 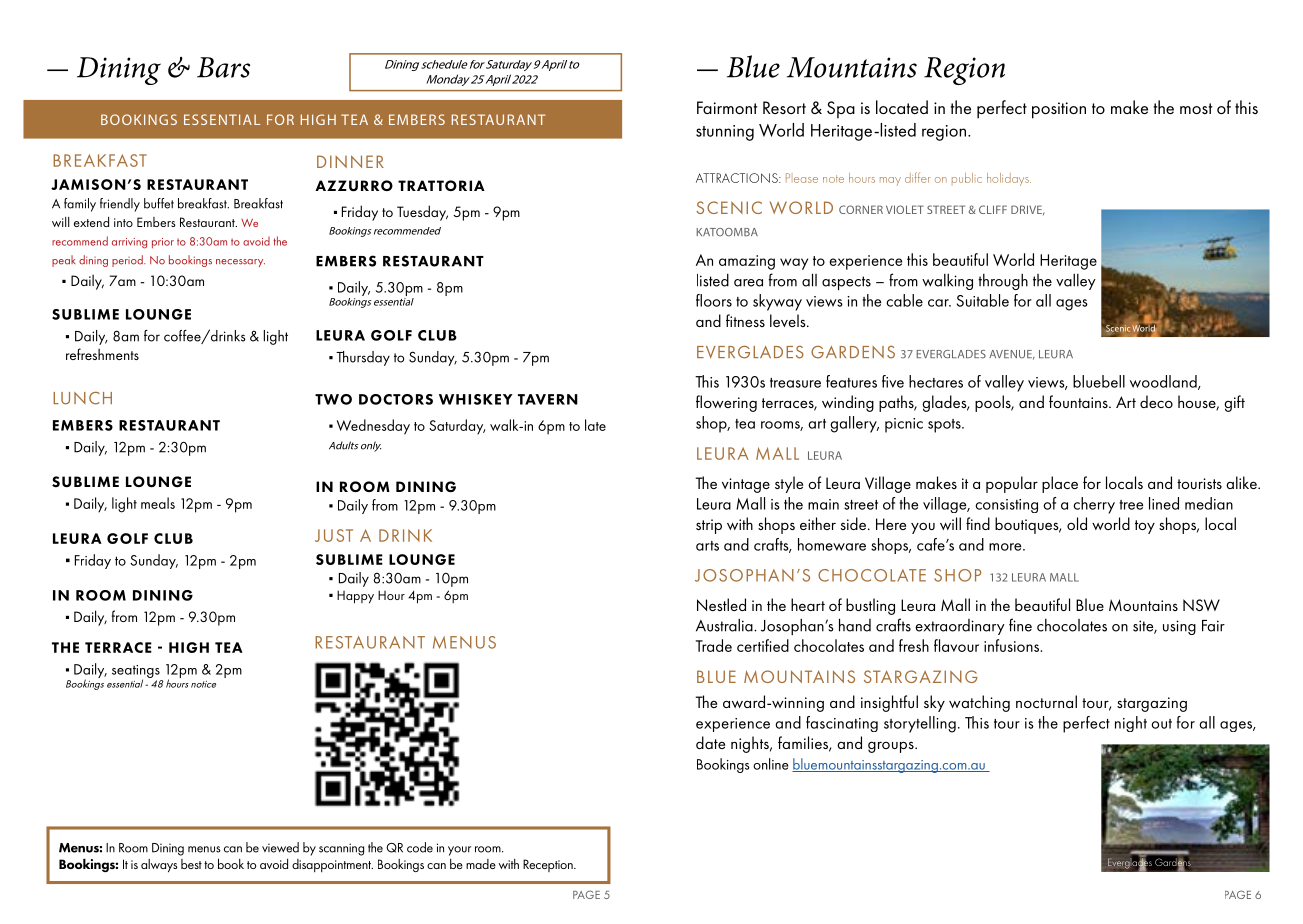 I want to click on through, so click(x=1003, y=282).
